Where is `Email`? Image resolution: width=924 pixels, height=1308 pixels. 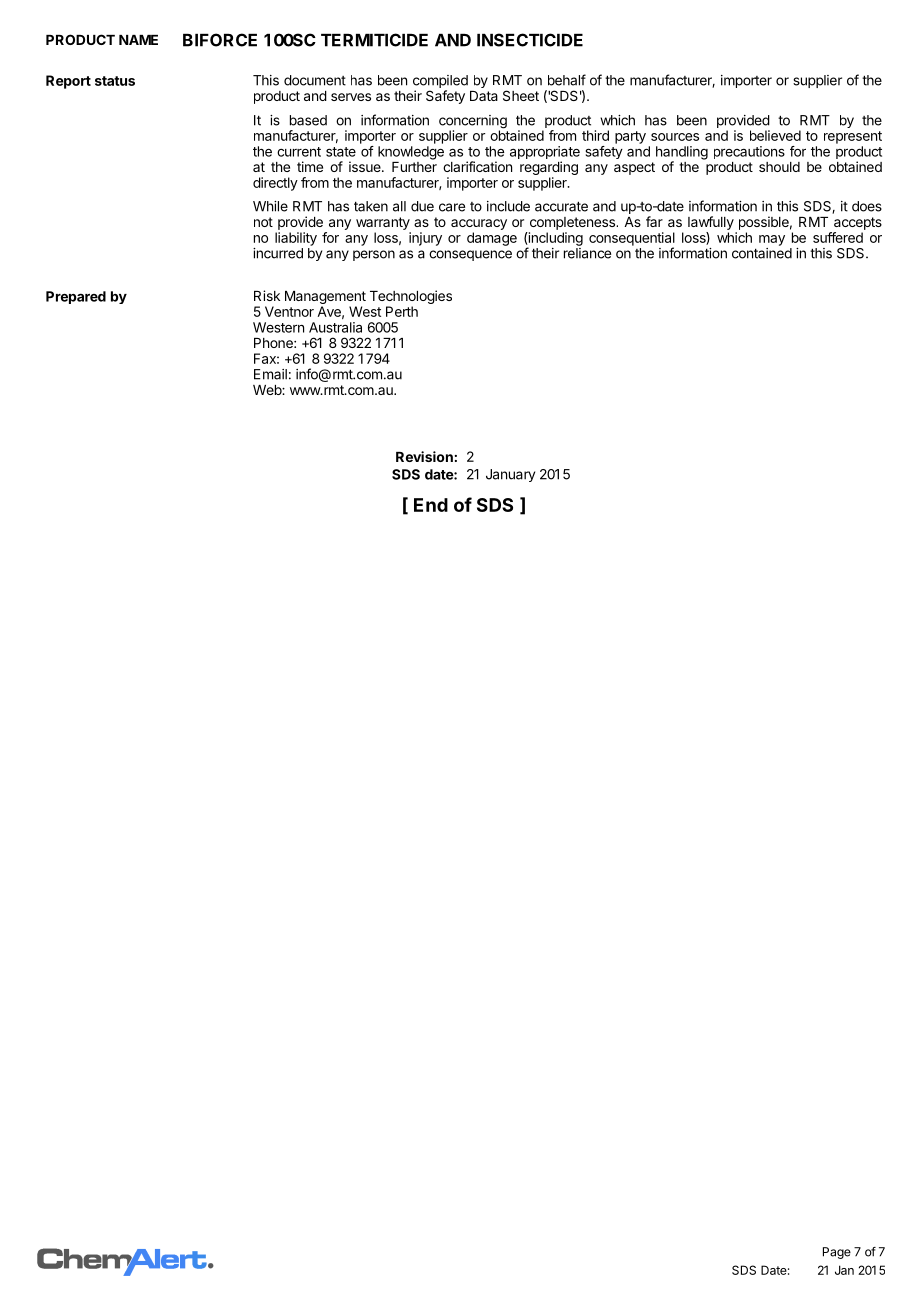 Email is located at coordinates (270, 374).
